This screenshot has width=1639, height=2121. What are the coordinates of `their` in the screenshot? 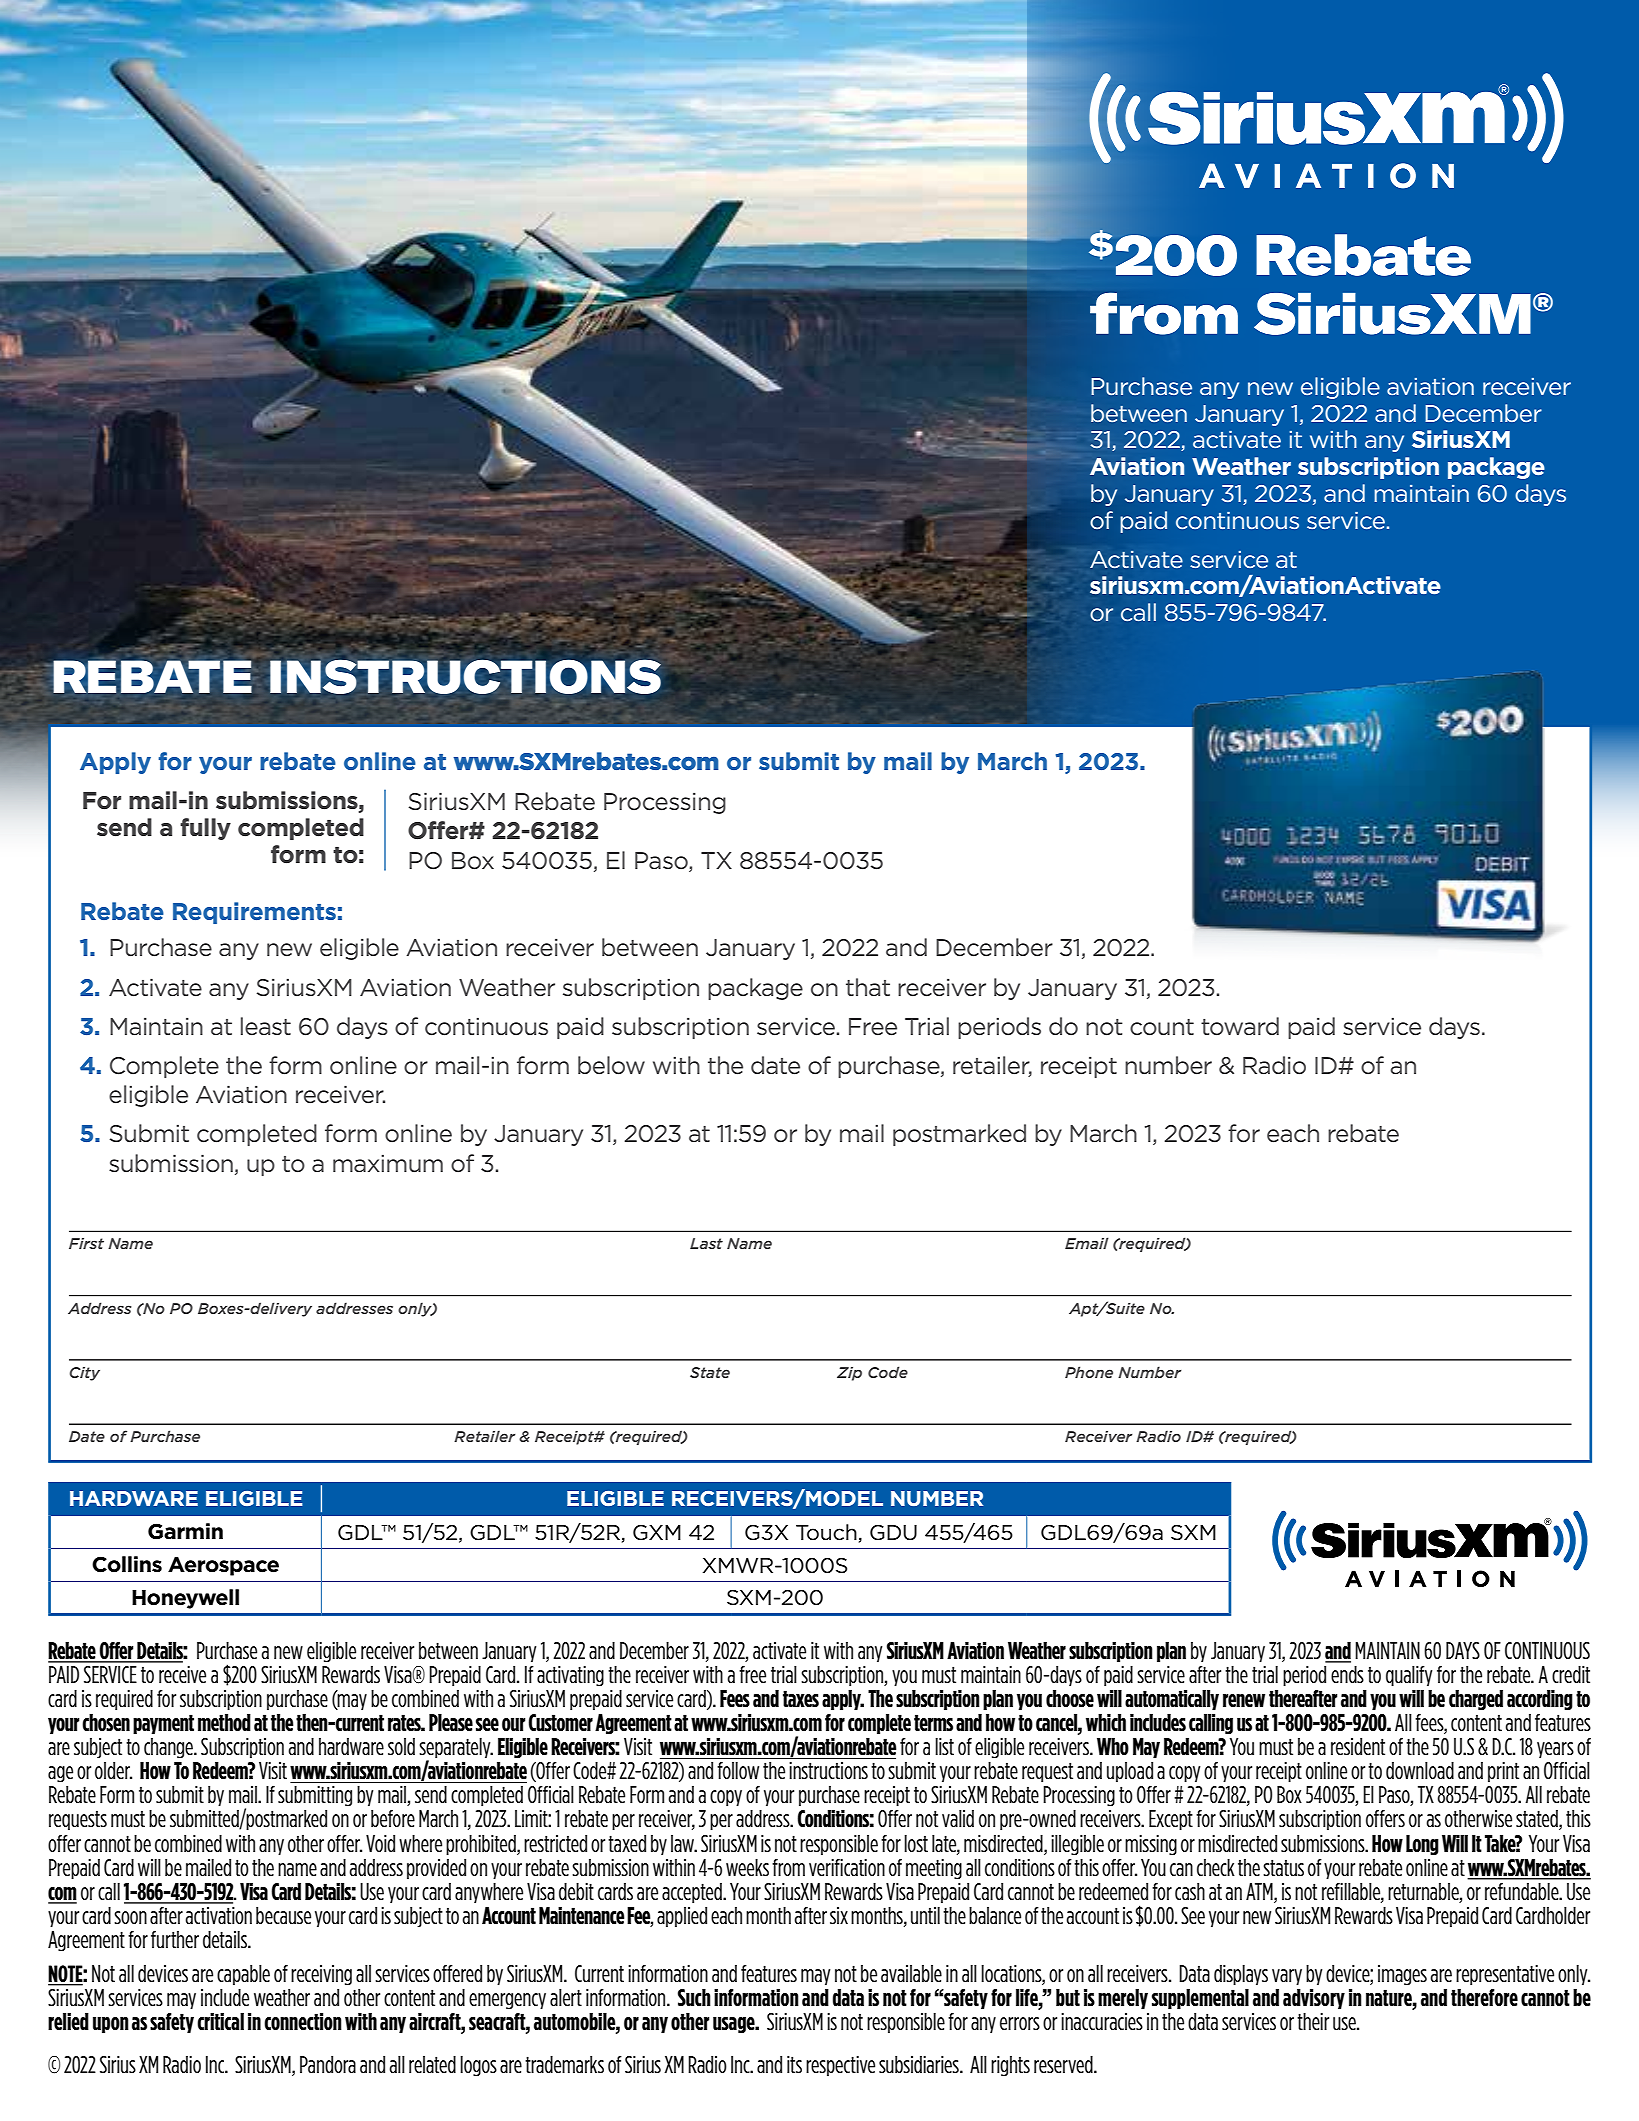 It's located at (1313, 2021).
